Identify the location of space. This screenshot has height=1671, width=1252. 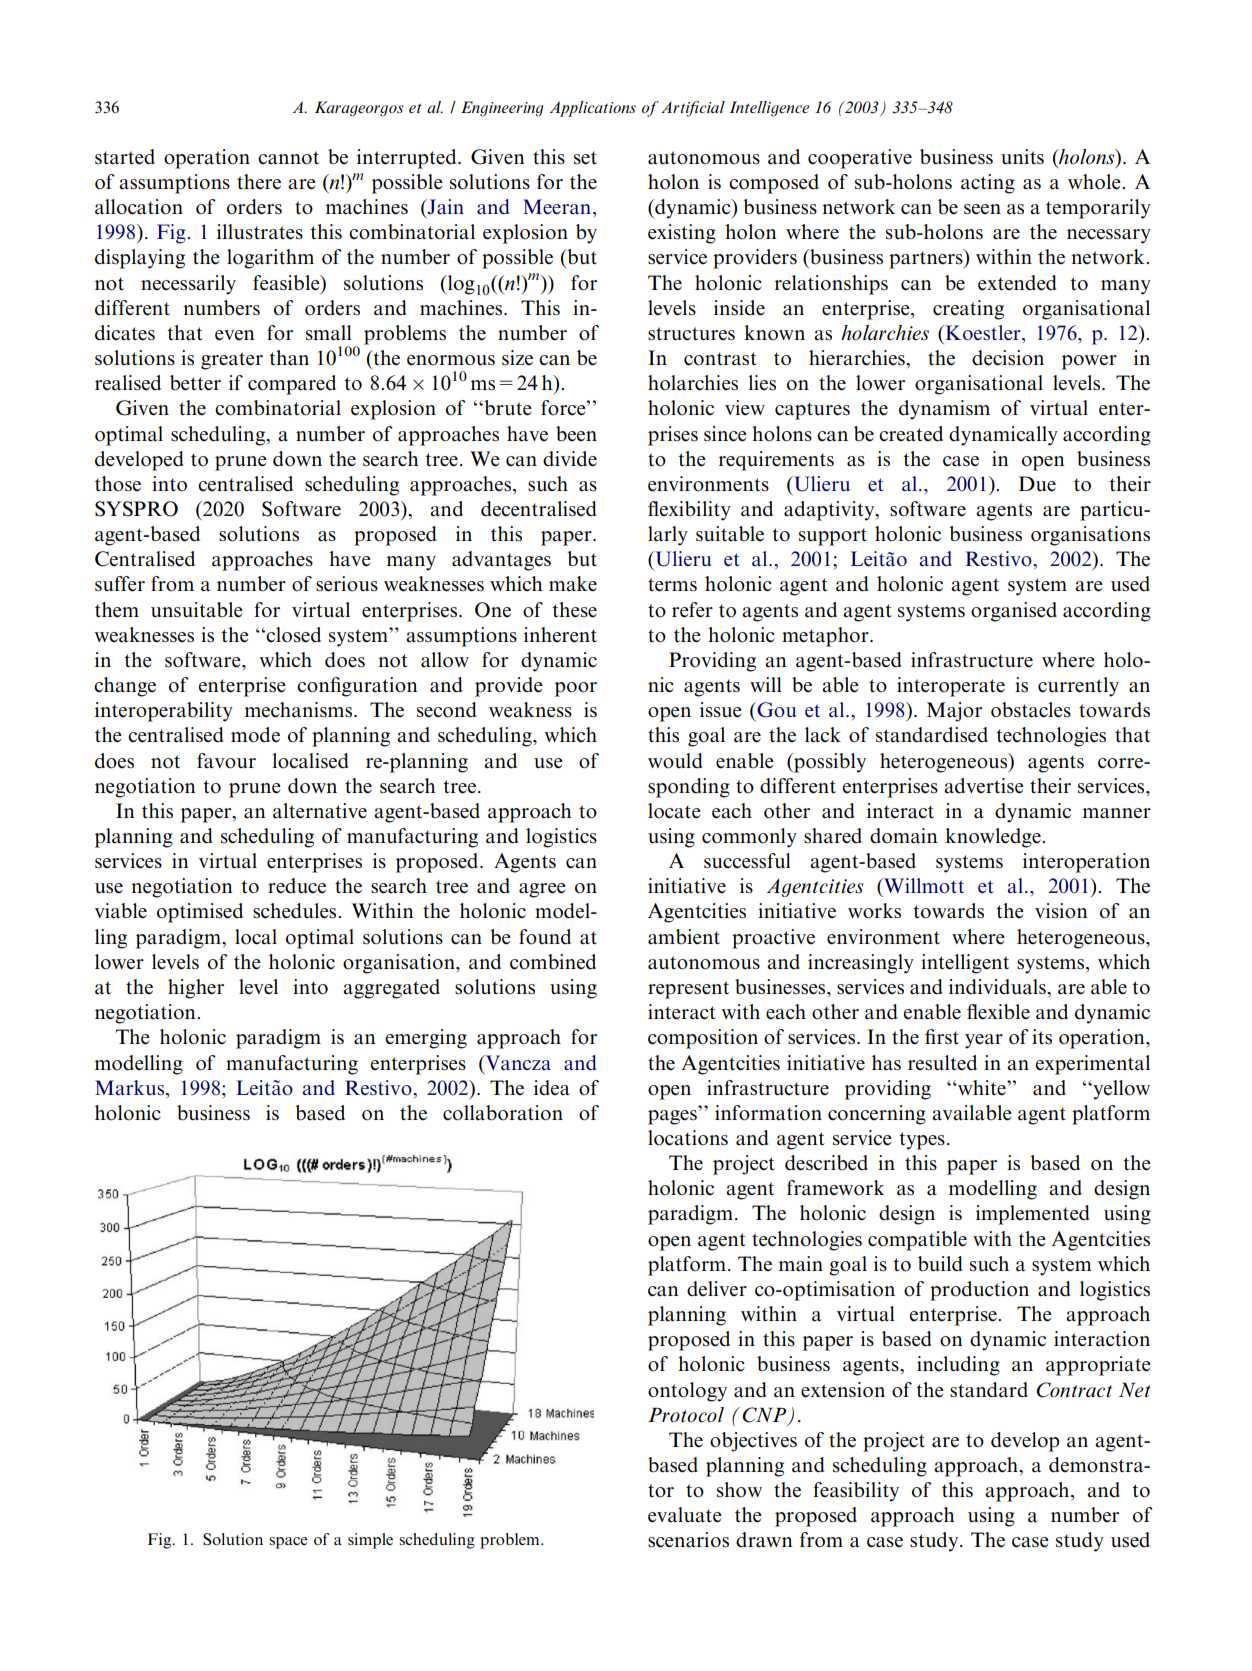
(288, 1543).
